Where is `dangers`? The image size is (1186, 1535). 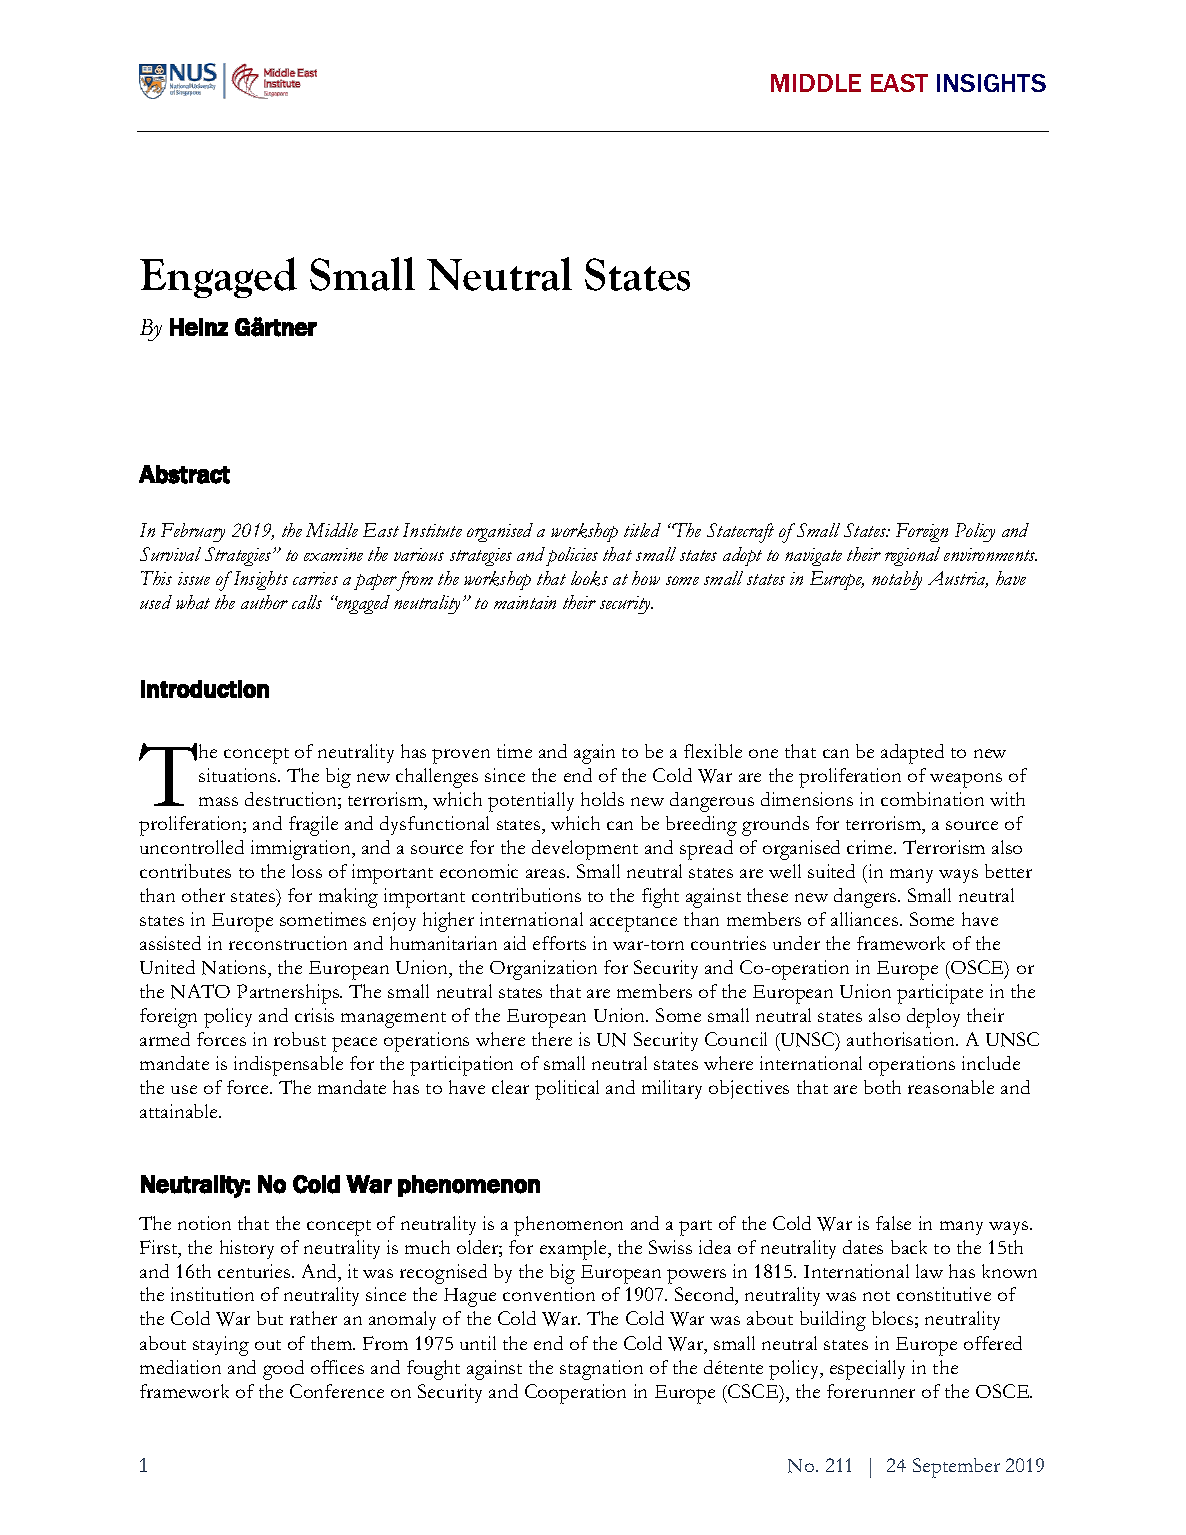
dangers is located at coordinates (866, 898).
